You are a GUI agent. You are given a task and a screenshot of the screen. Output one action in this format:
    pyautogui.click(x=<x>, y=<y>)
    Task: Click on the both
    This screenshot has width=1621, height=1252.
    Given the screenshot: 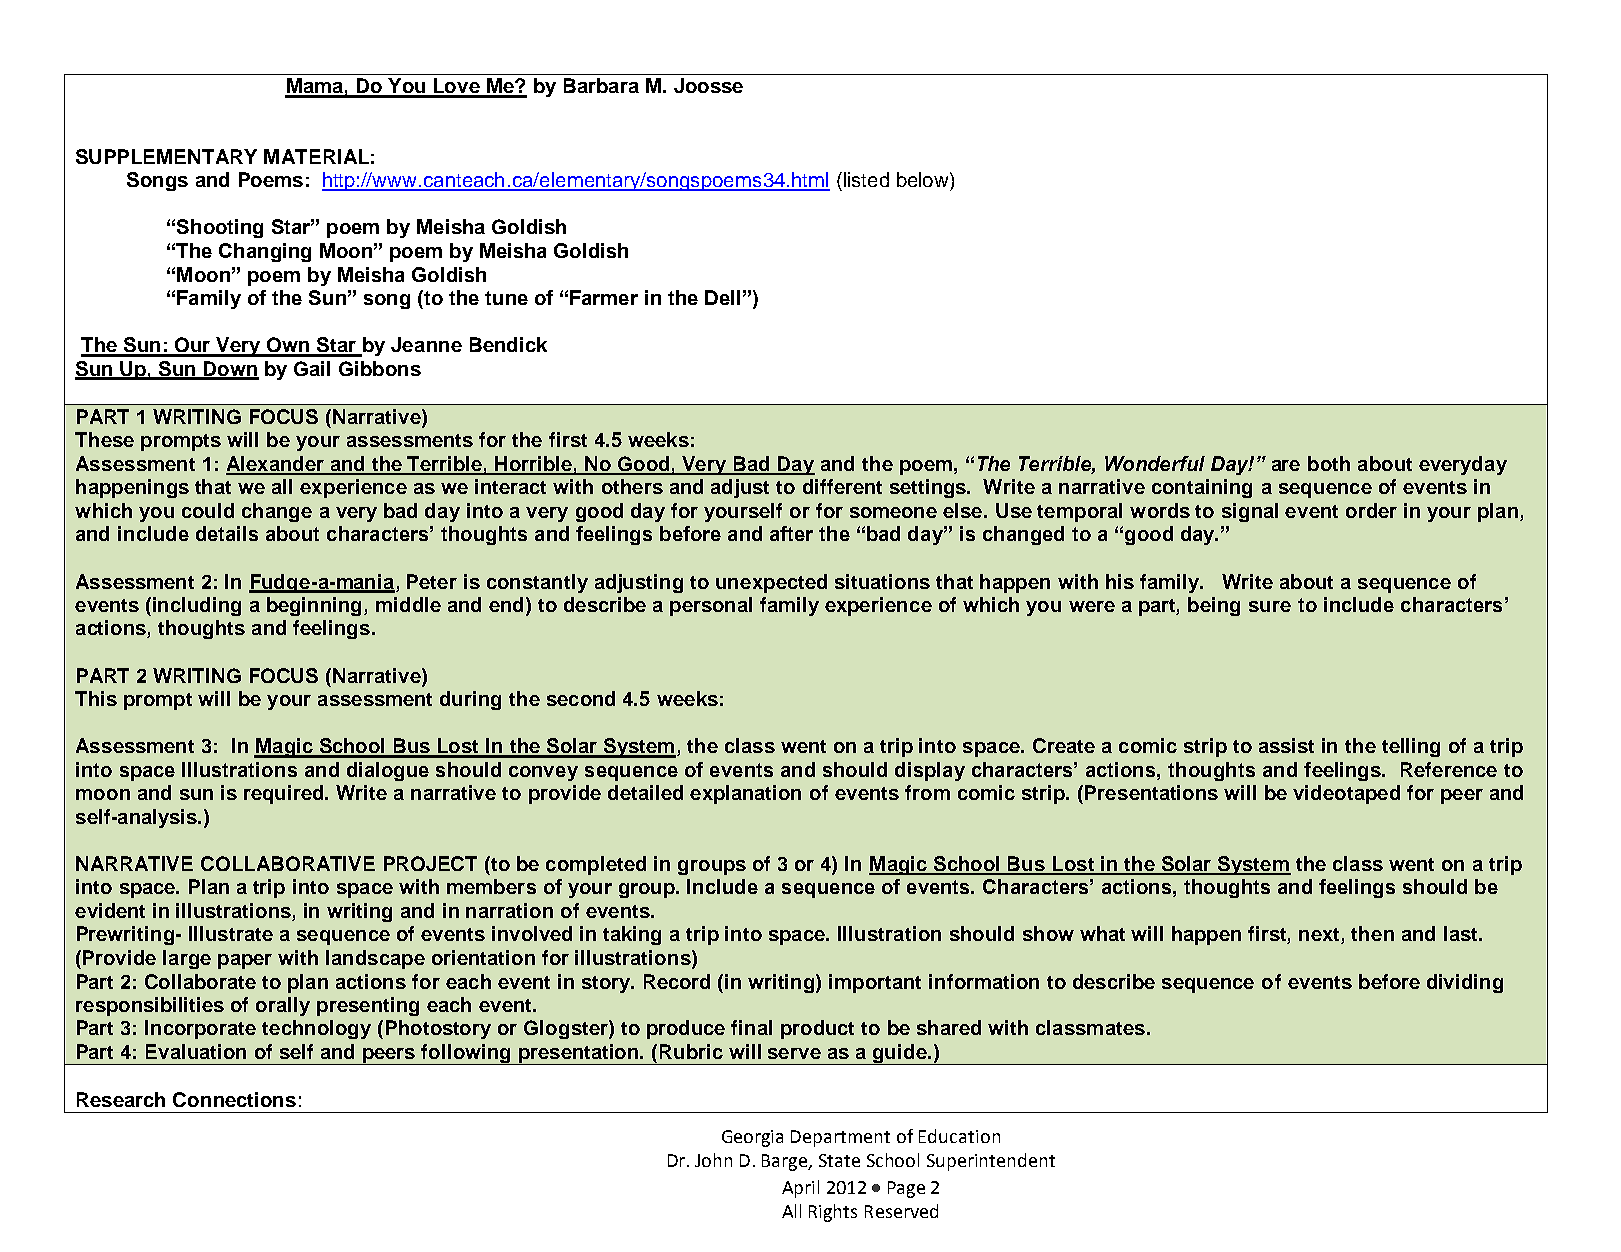 What is the action you would take?
    pyautogui.click(x=1329, y=463)
